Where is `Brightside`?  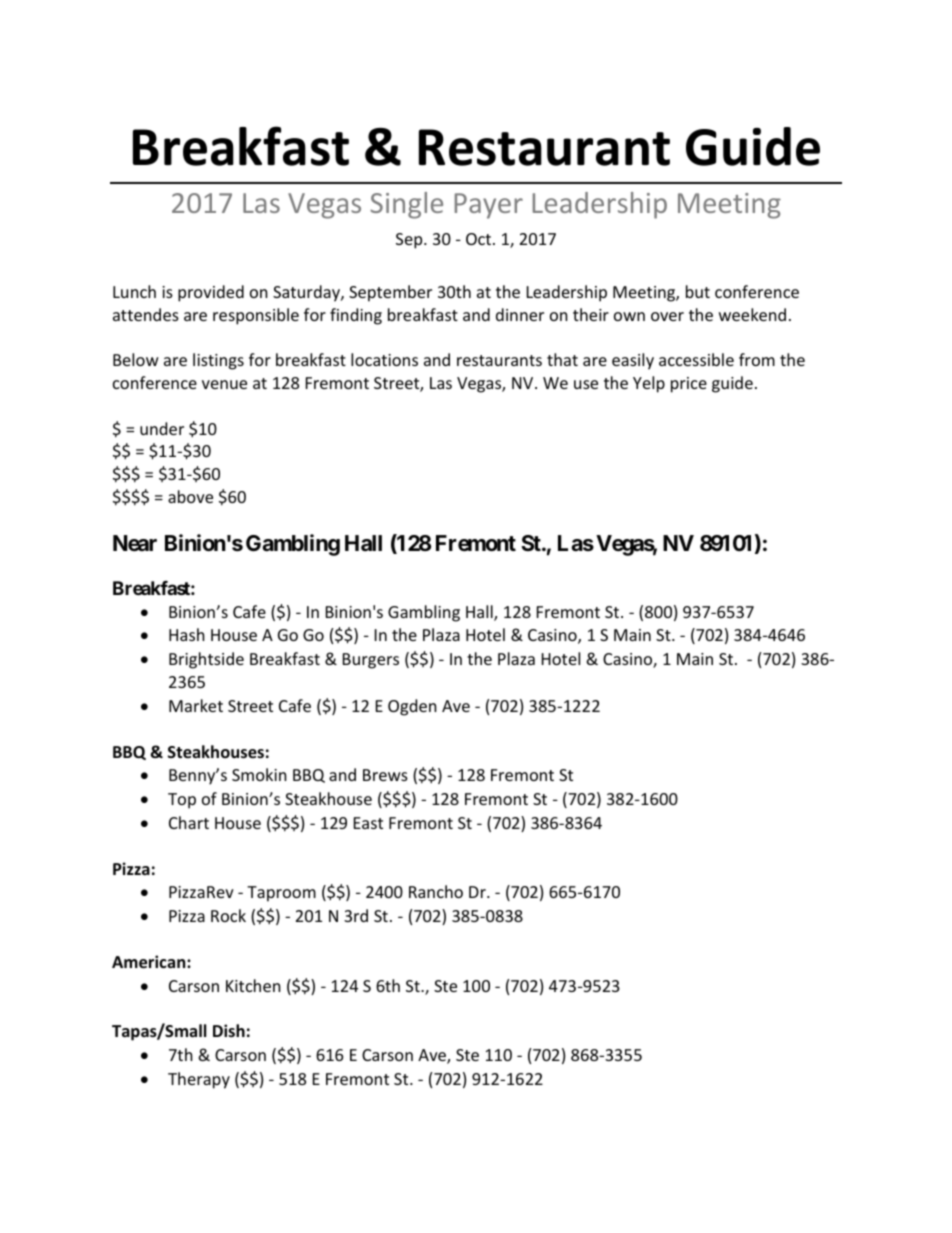
Brightside is located at coordinates (206, 660).
